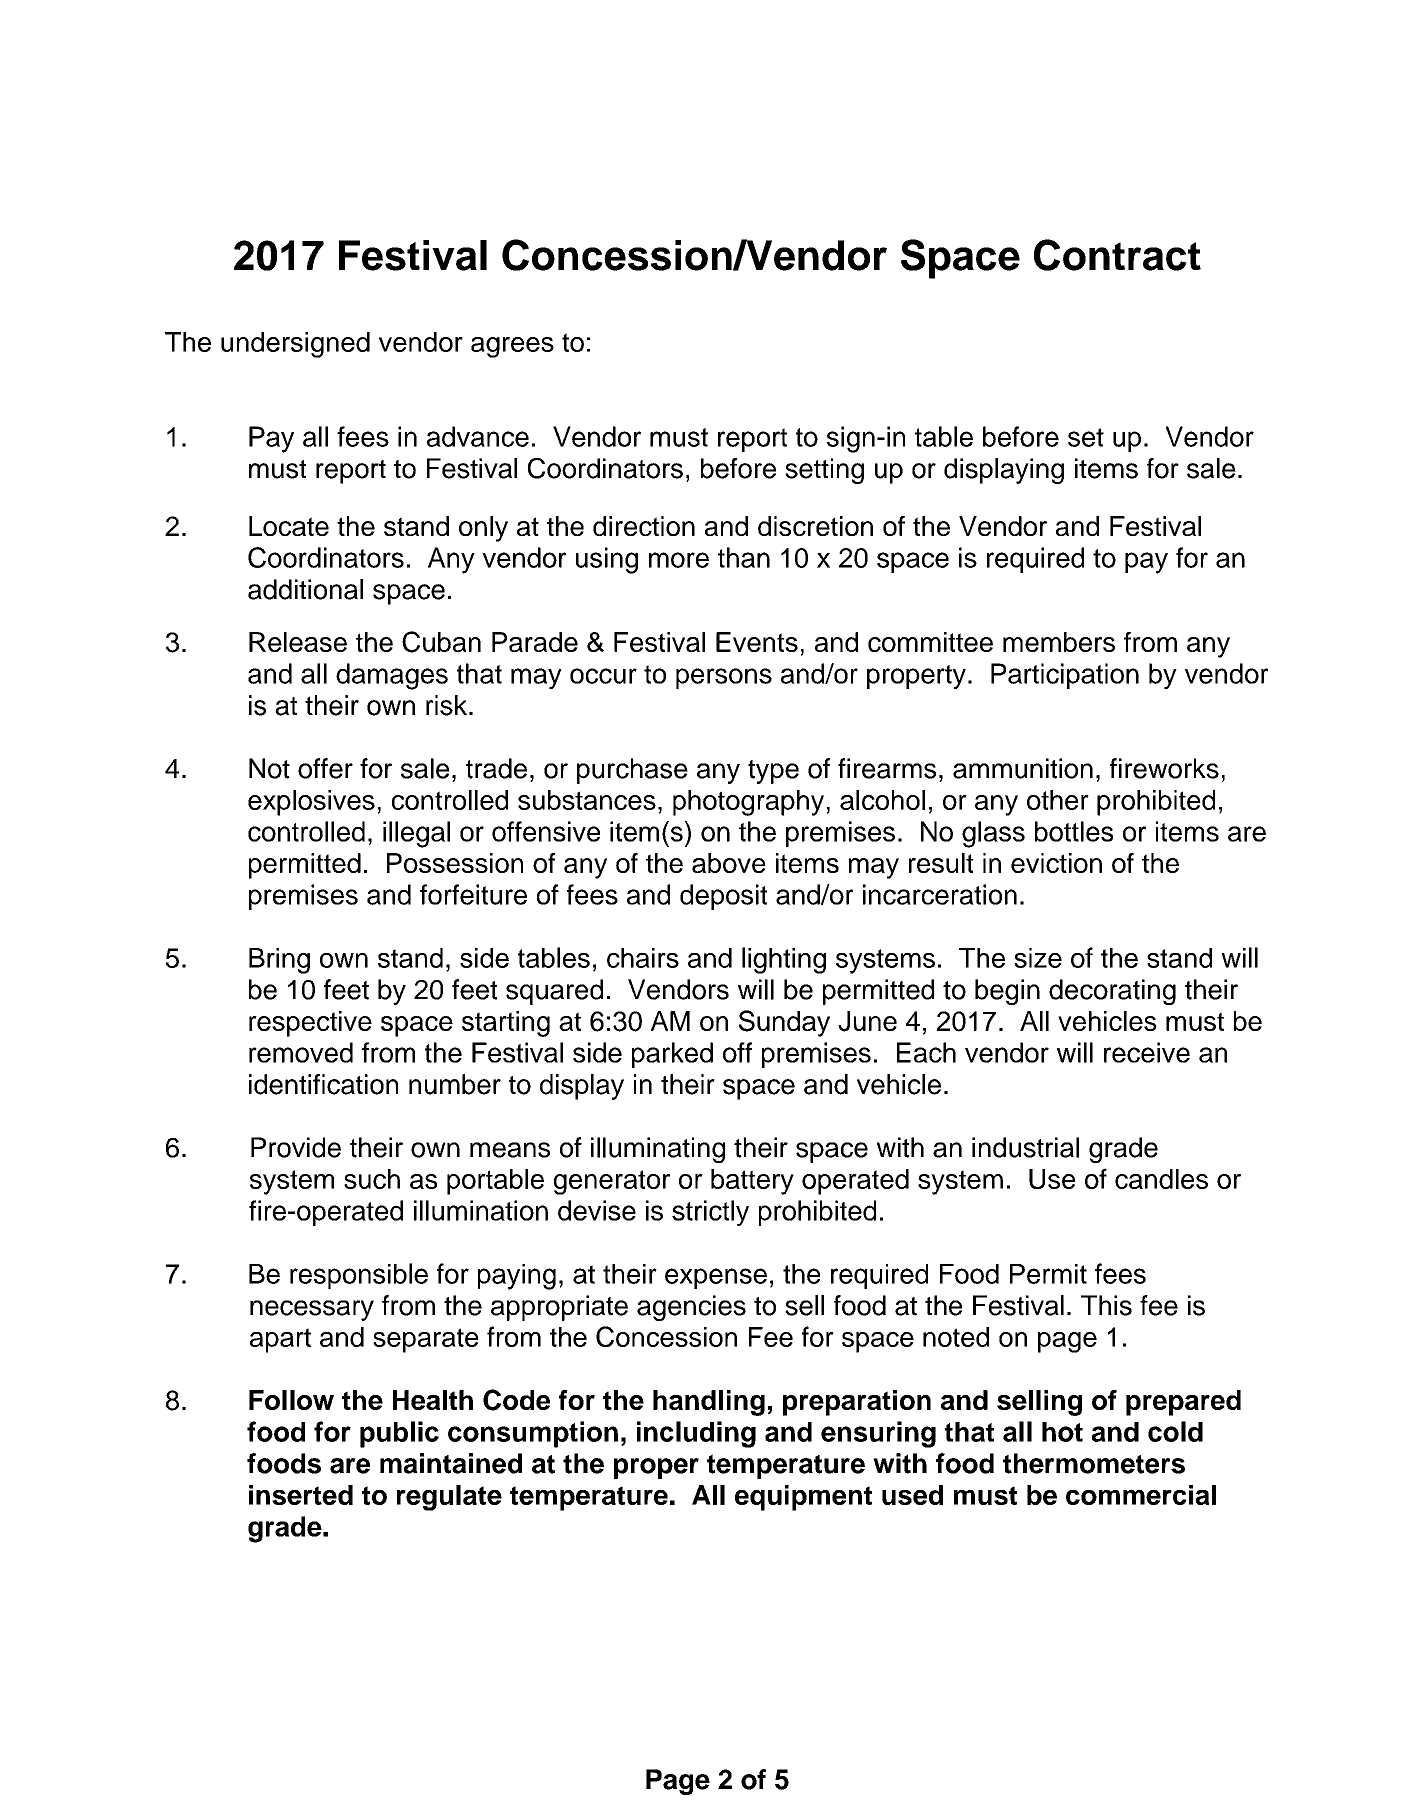  I want to click on illegal, so click(416, 834).
